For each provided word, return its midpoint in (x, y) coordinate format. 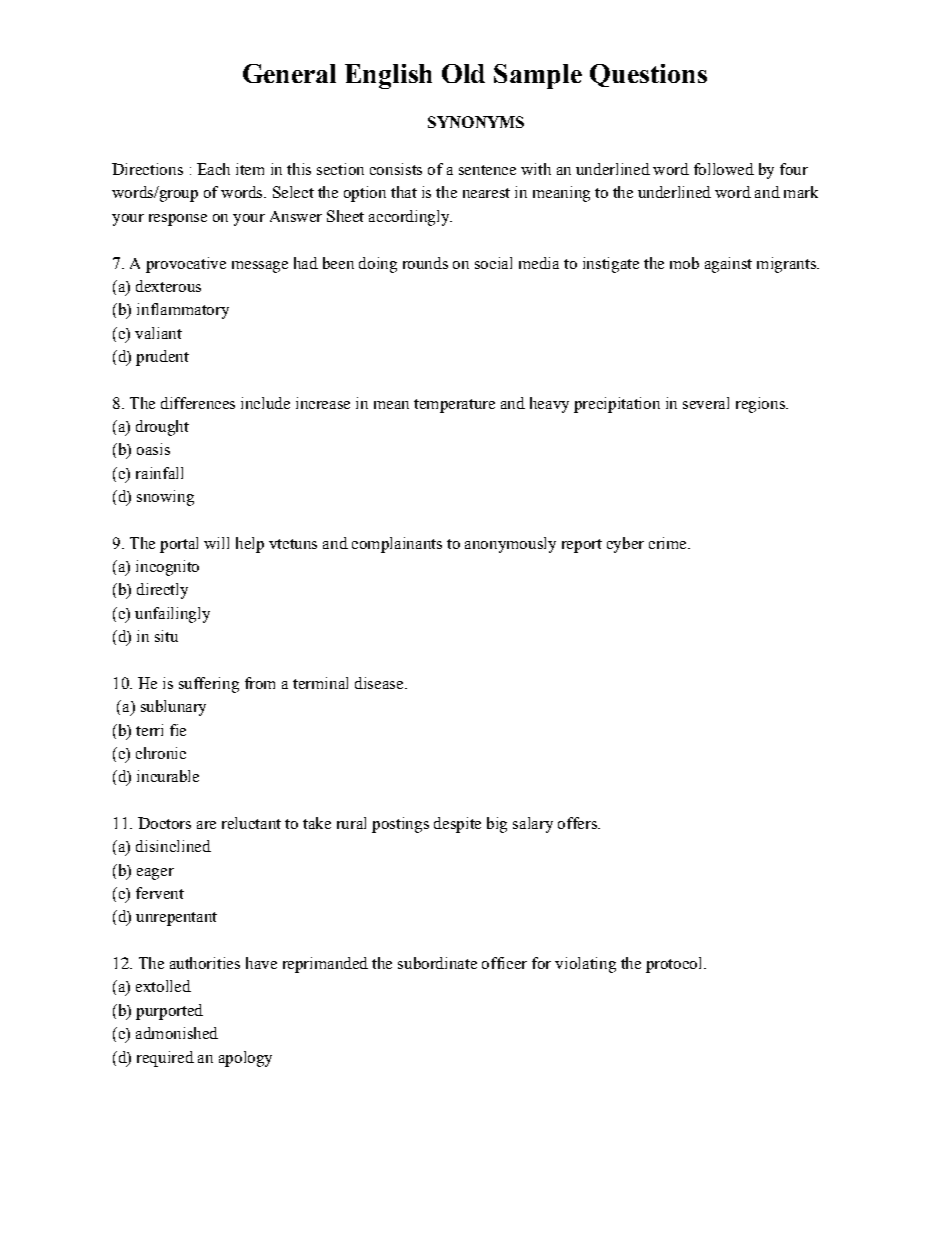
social (493, 263)
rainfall (159, 473)
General (289, 73)
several (706, 403)
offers (578, 823)
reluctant (251, 823)
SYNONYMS (476, 122)
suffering (209, 685)
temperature (454, 406)
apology (245, 1059)
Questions (648, 75)
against (728, 265)
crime (669, 543)
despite (457, 825)
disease (380, 683)
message (260, 267)
